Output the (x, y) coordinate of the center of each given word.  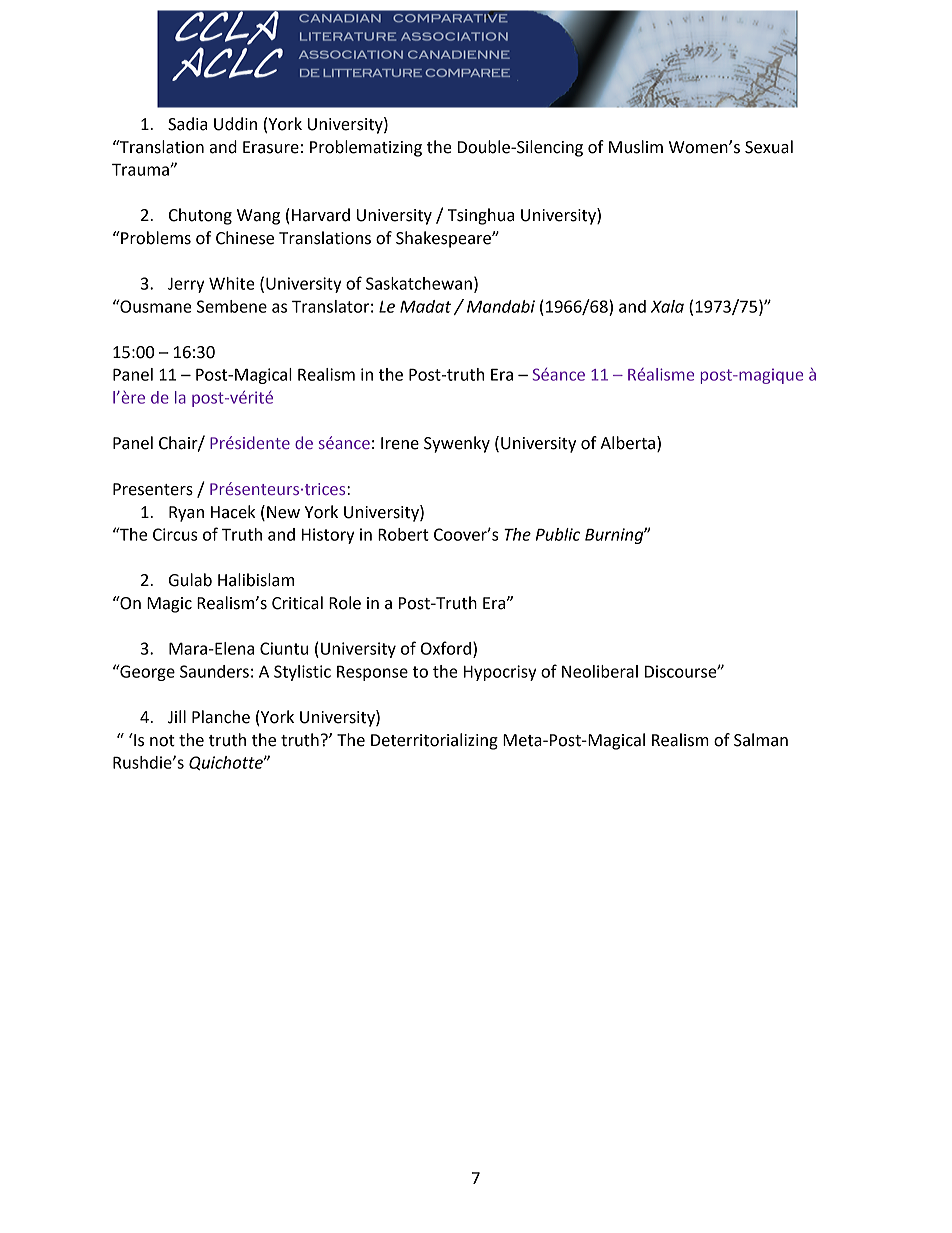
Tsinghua (481, 216)
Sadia (187, 124)
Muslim (636, 147)
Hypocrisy (500, 673)
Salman (761, 740)
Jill (177, 717)
